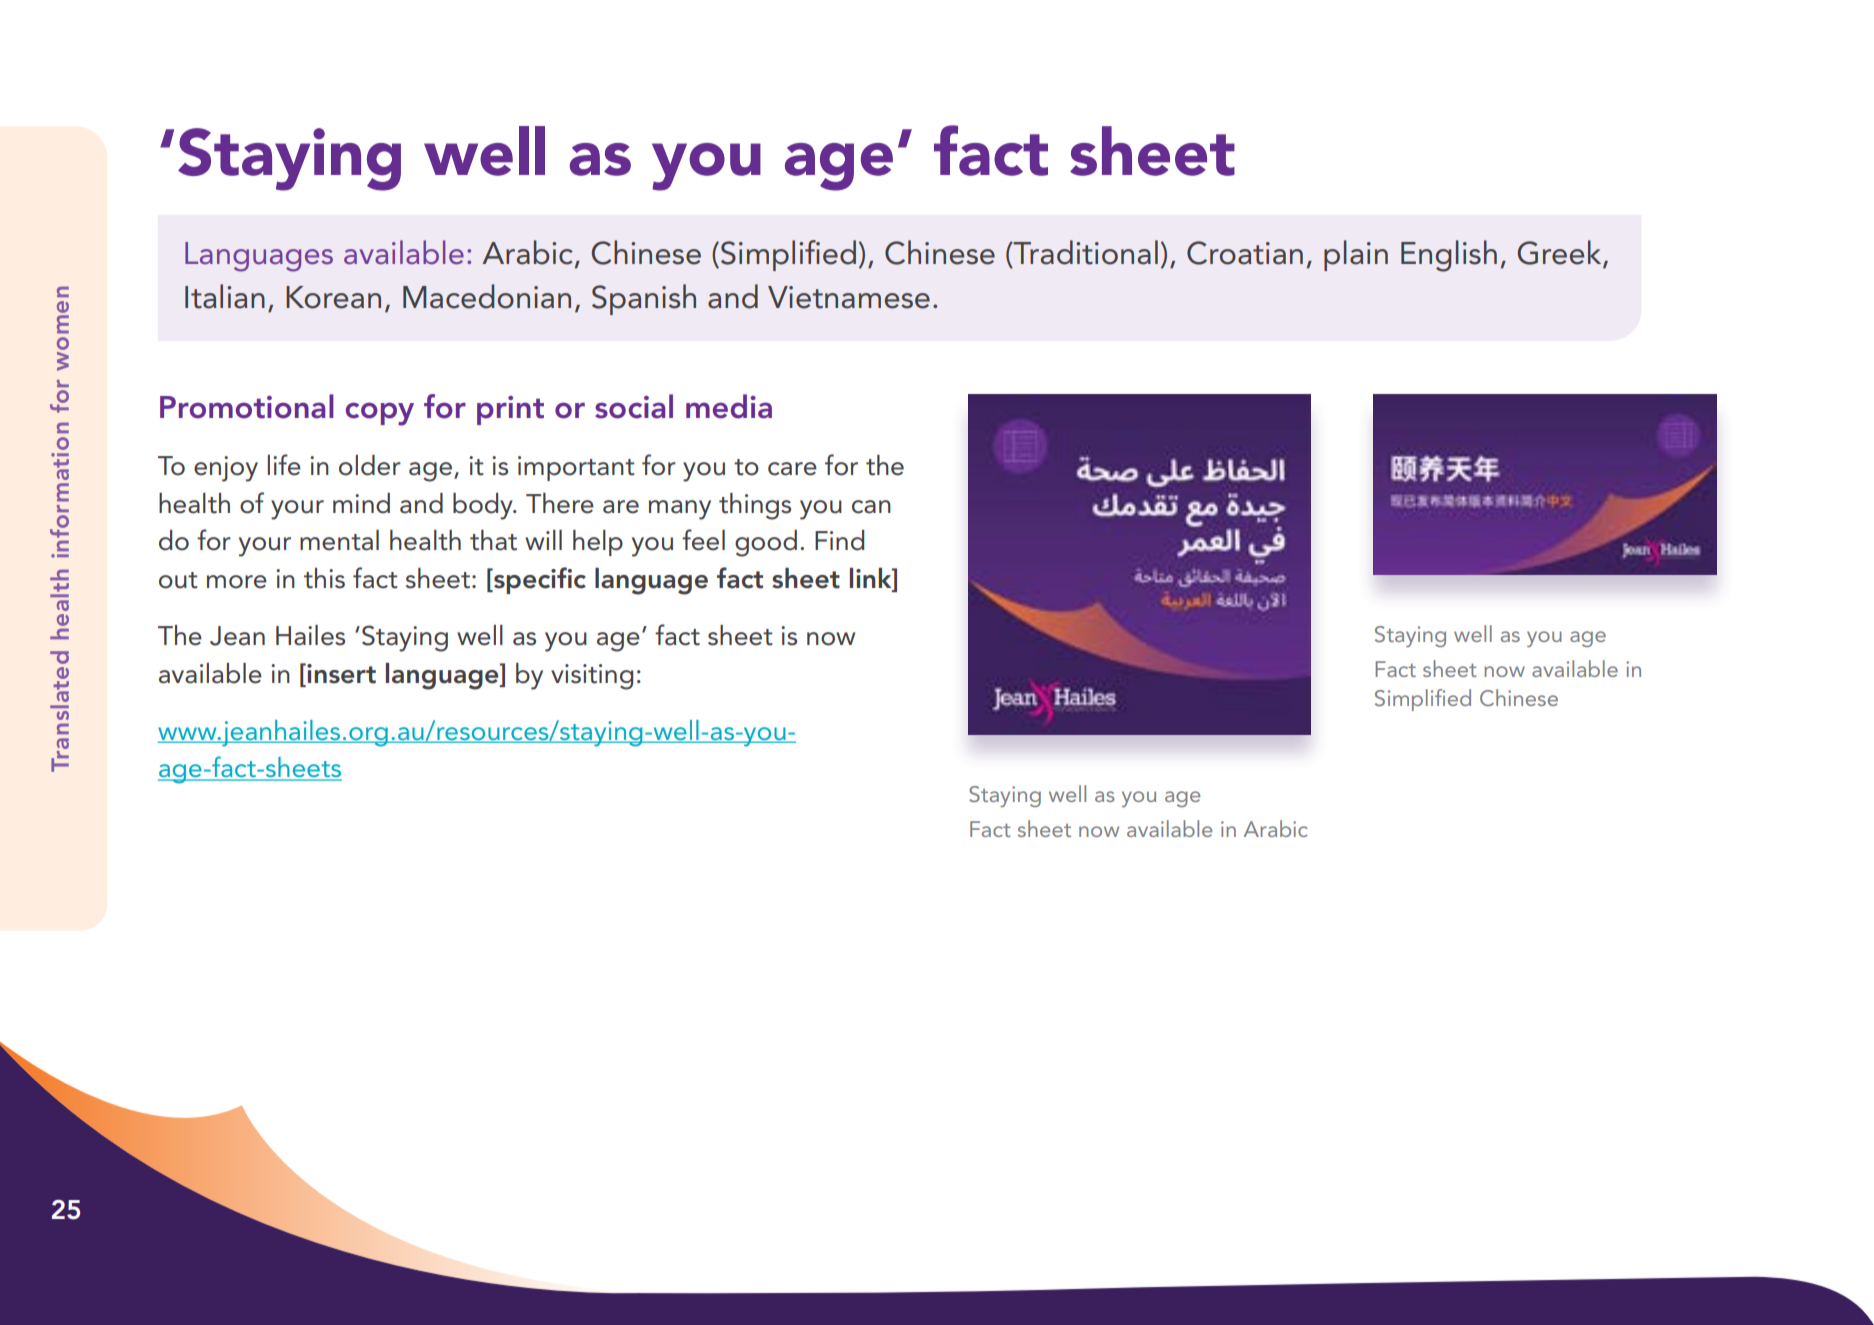 This document has height=1325, width=1874. What do you see at coordinates (333, 297) in the document?
I see `Korean` at bounding box center [333, 297].
